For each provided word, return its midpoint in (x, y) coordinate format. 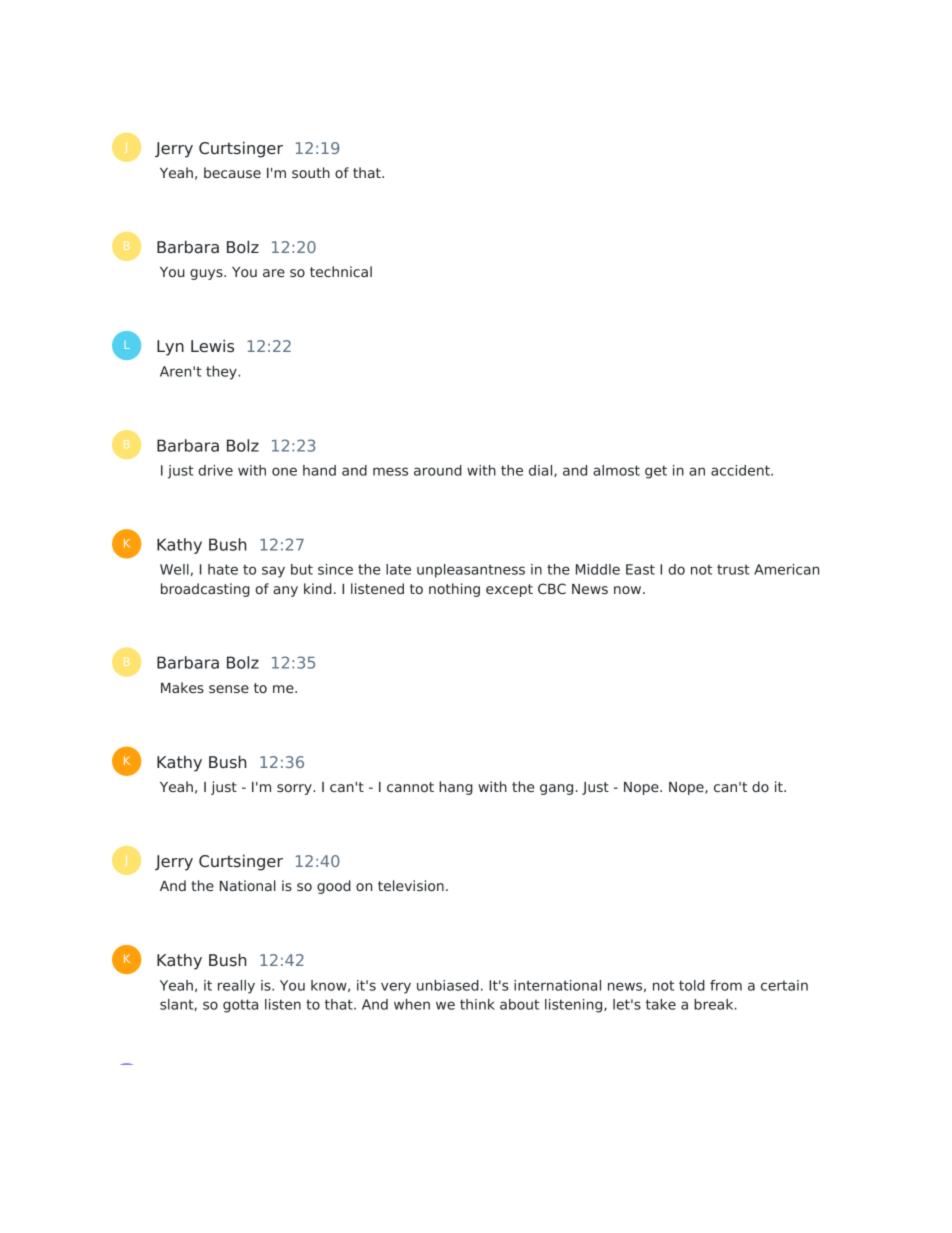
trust (733, 569)
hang (456, 788)
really (236, 987)
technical (341, 271)
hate (223, 569)
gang (556, 789)
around (438, 470)
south (311, 172)
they (222, 373)
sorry (295, 789)
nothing (454, 590)
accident (741, 470)
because (232, 172)
